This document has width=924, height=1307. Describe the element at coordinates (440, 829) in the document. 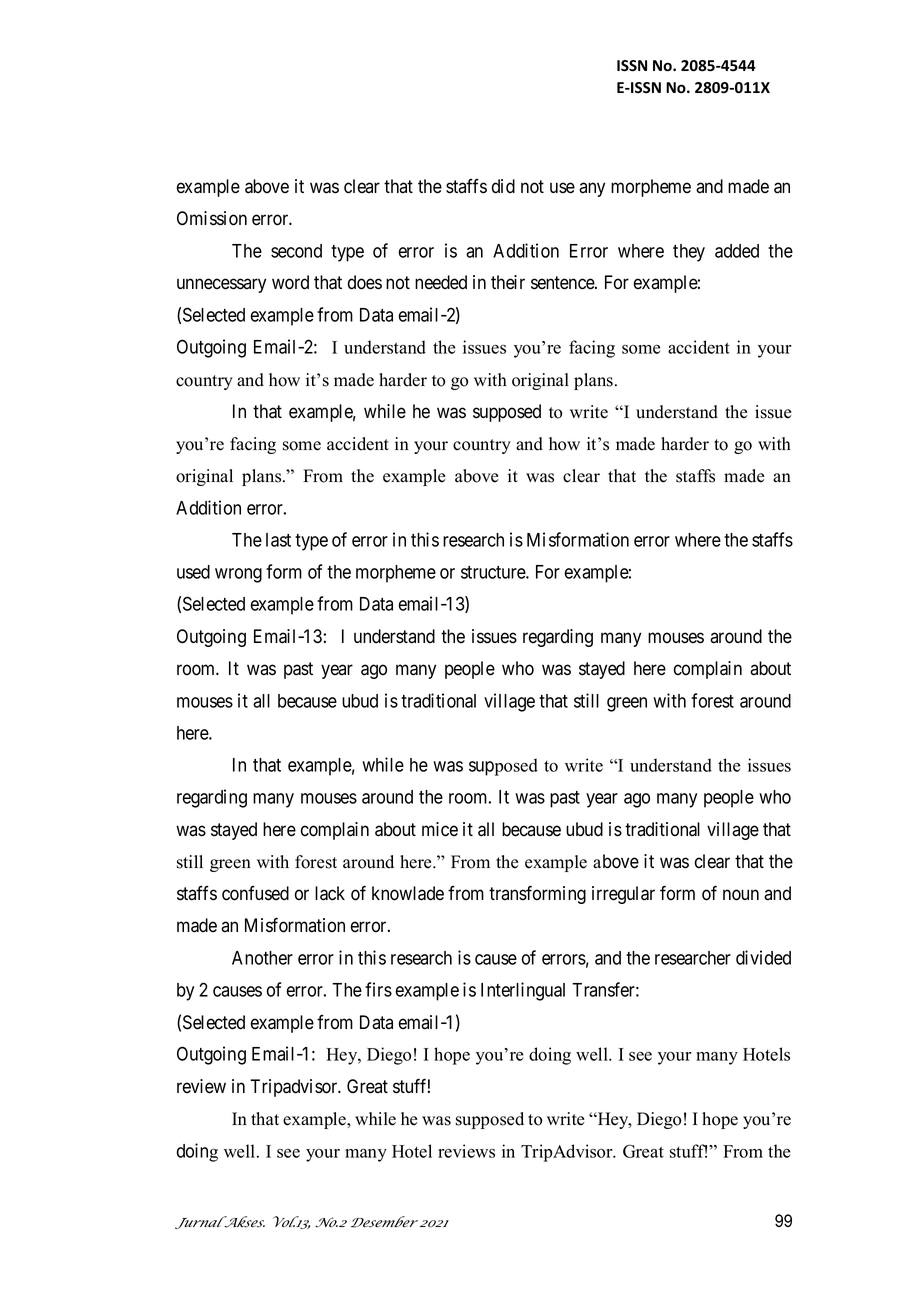

I see `mice` at that location.
